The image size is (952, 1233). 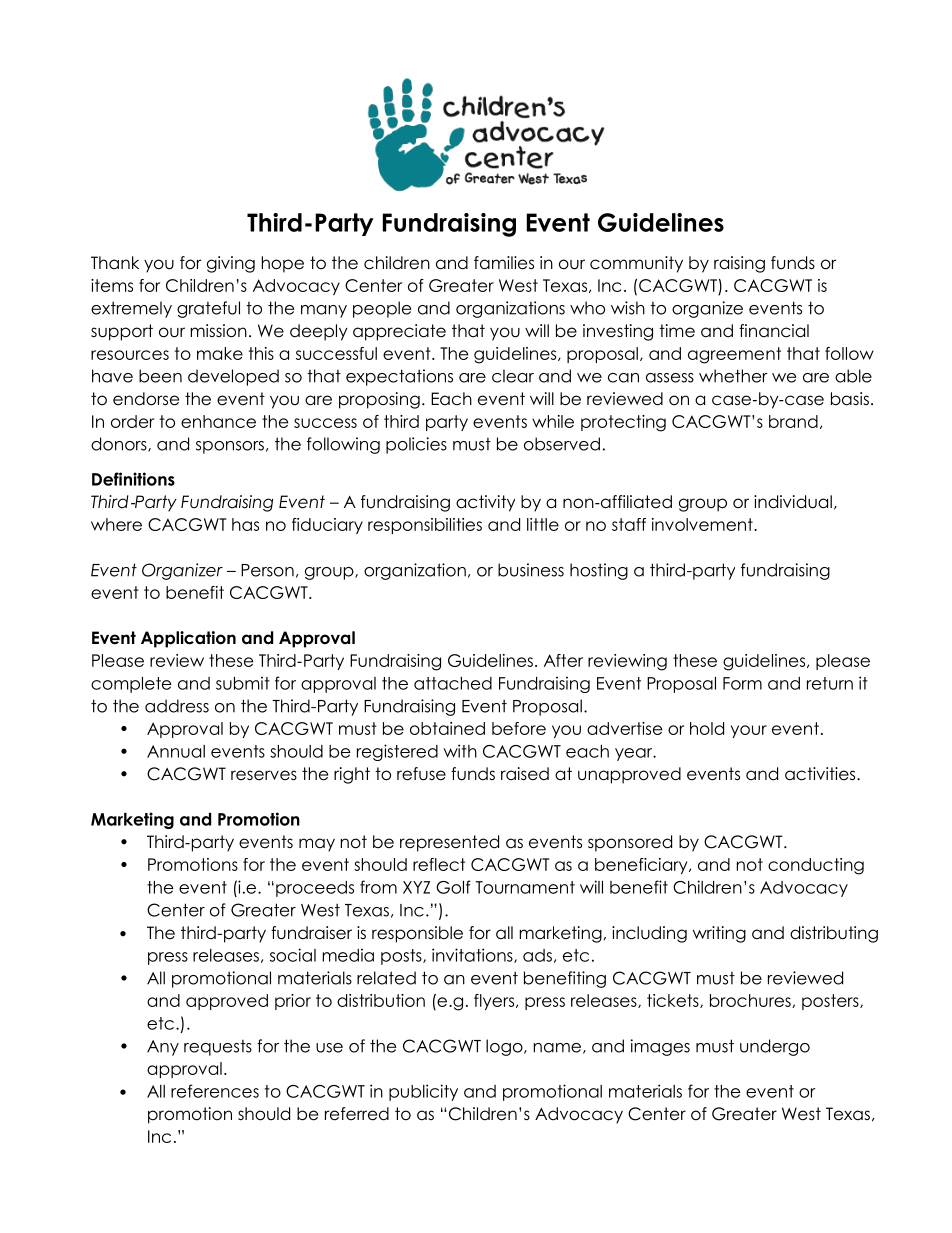 I want to click on families, so click(x=504, y=263).
